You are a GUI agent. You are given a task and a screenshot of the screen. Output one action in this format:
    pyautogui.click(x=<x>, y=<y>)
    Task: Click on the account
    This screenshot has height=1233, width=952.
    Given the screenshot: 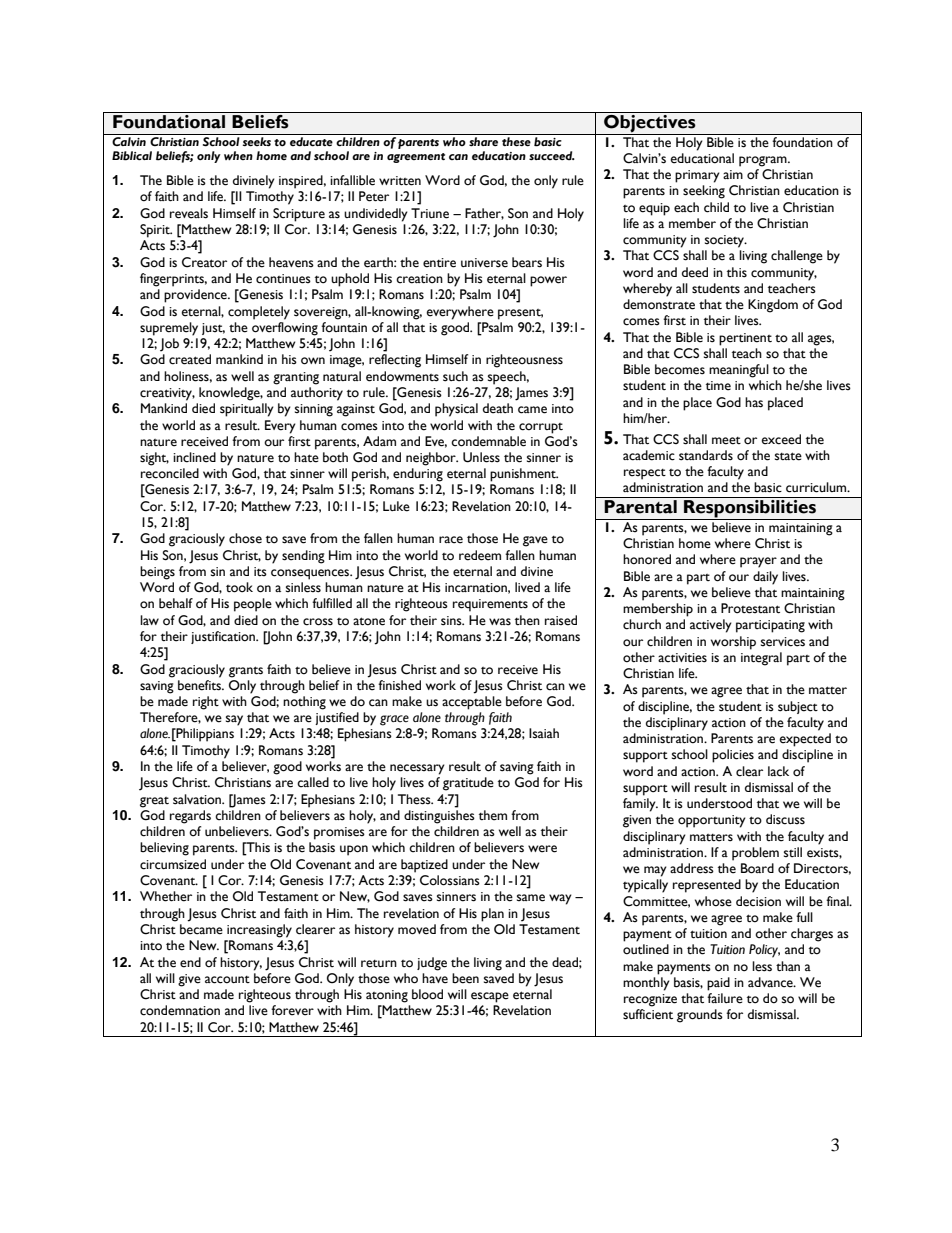 What is the action you would take?
    pyautogui.click(x=227, y=980)
